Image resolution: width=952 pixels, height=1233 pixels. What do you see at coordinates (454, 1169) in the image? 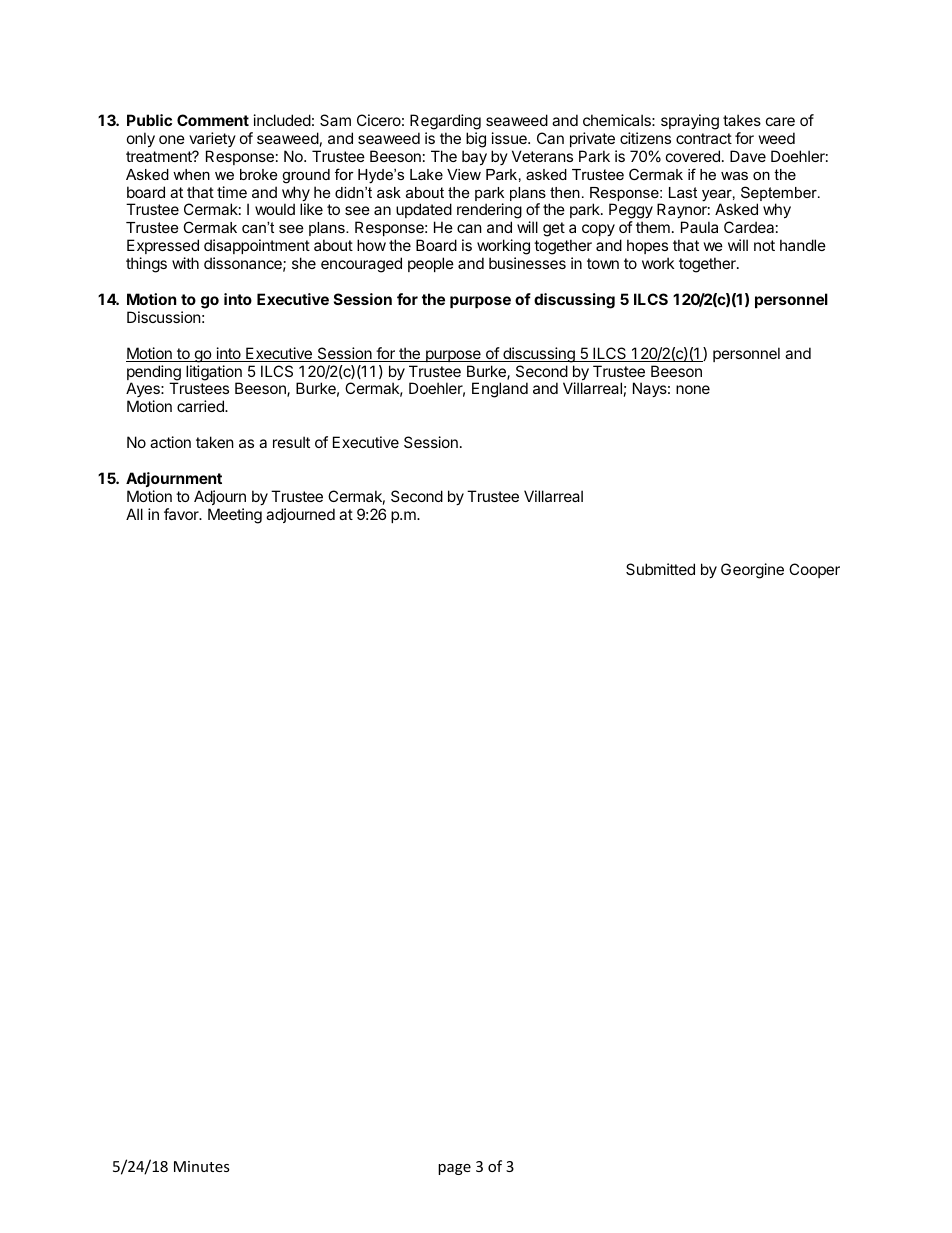
I see `page` at bounding box center [454, 1169].
